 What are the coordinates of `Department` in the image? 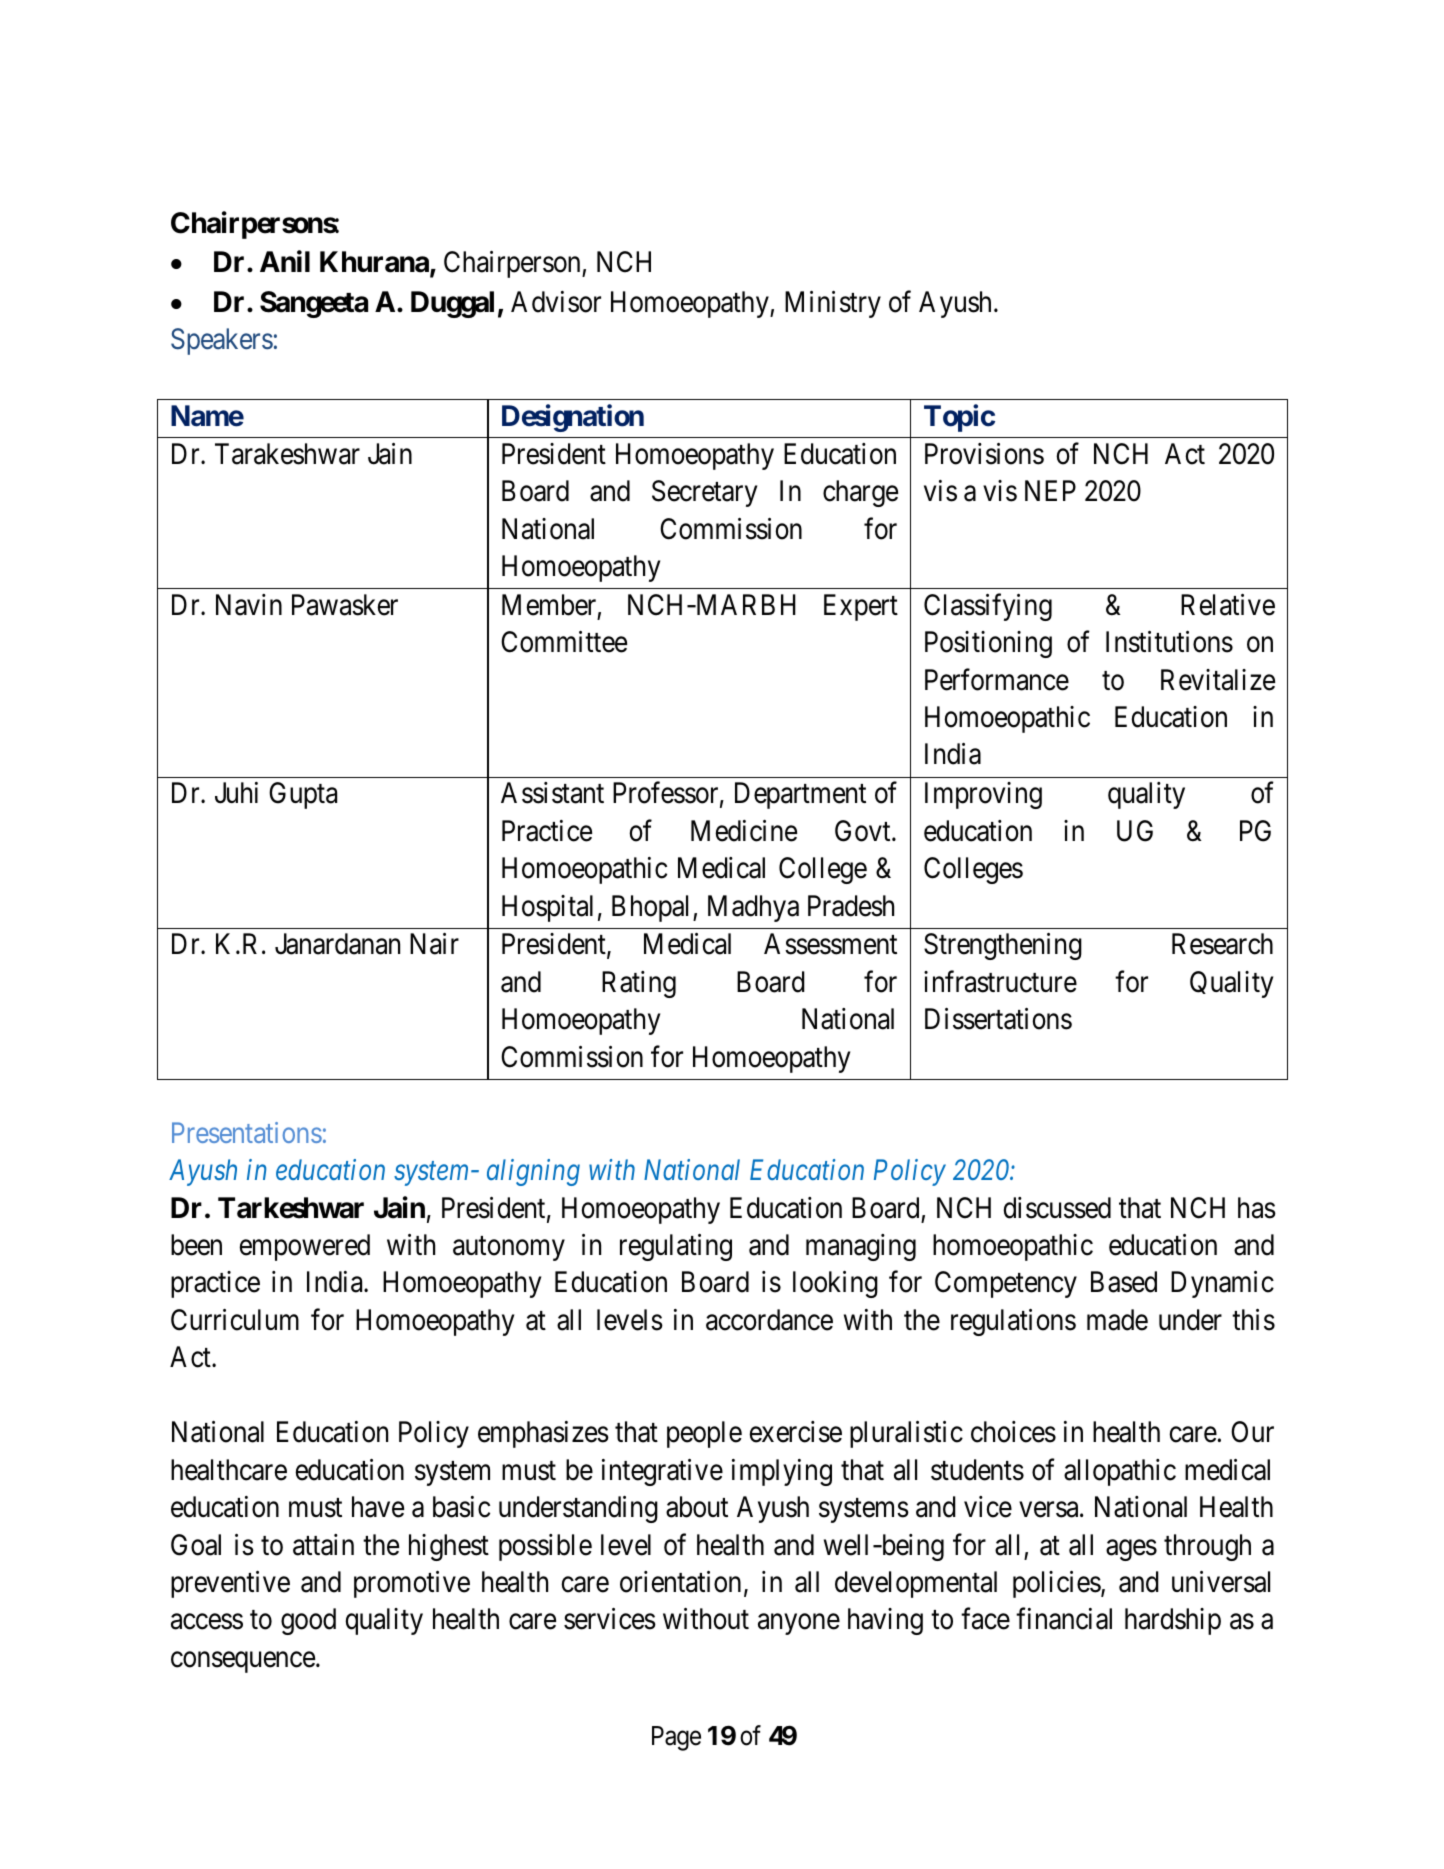 It's located at (800, 796).
